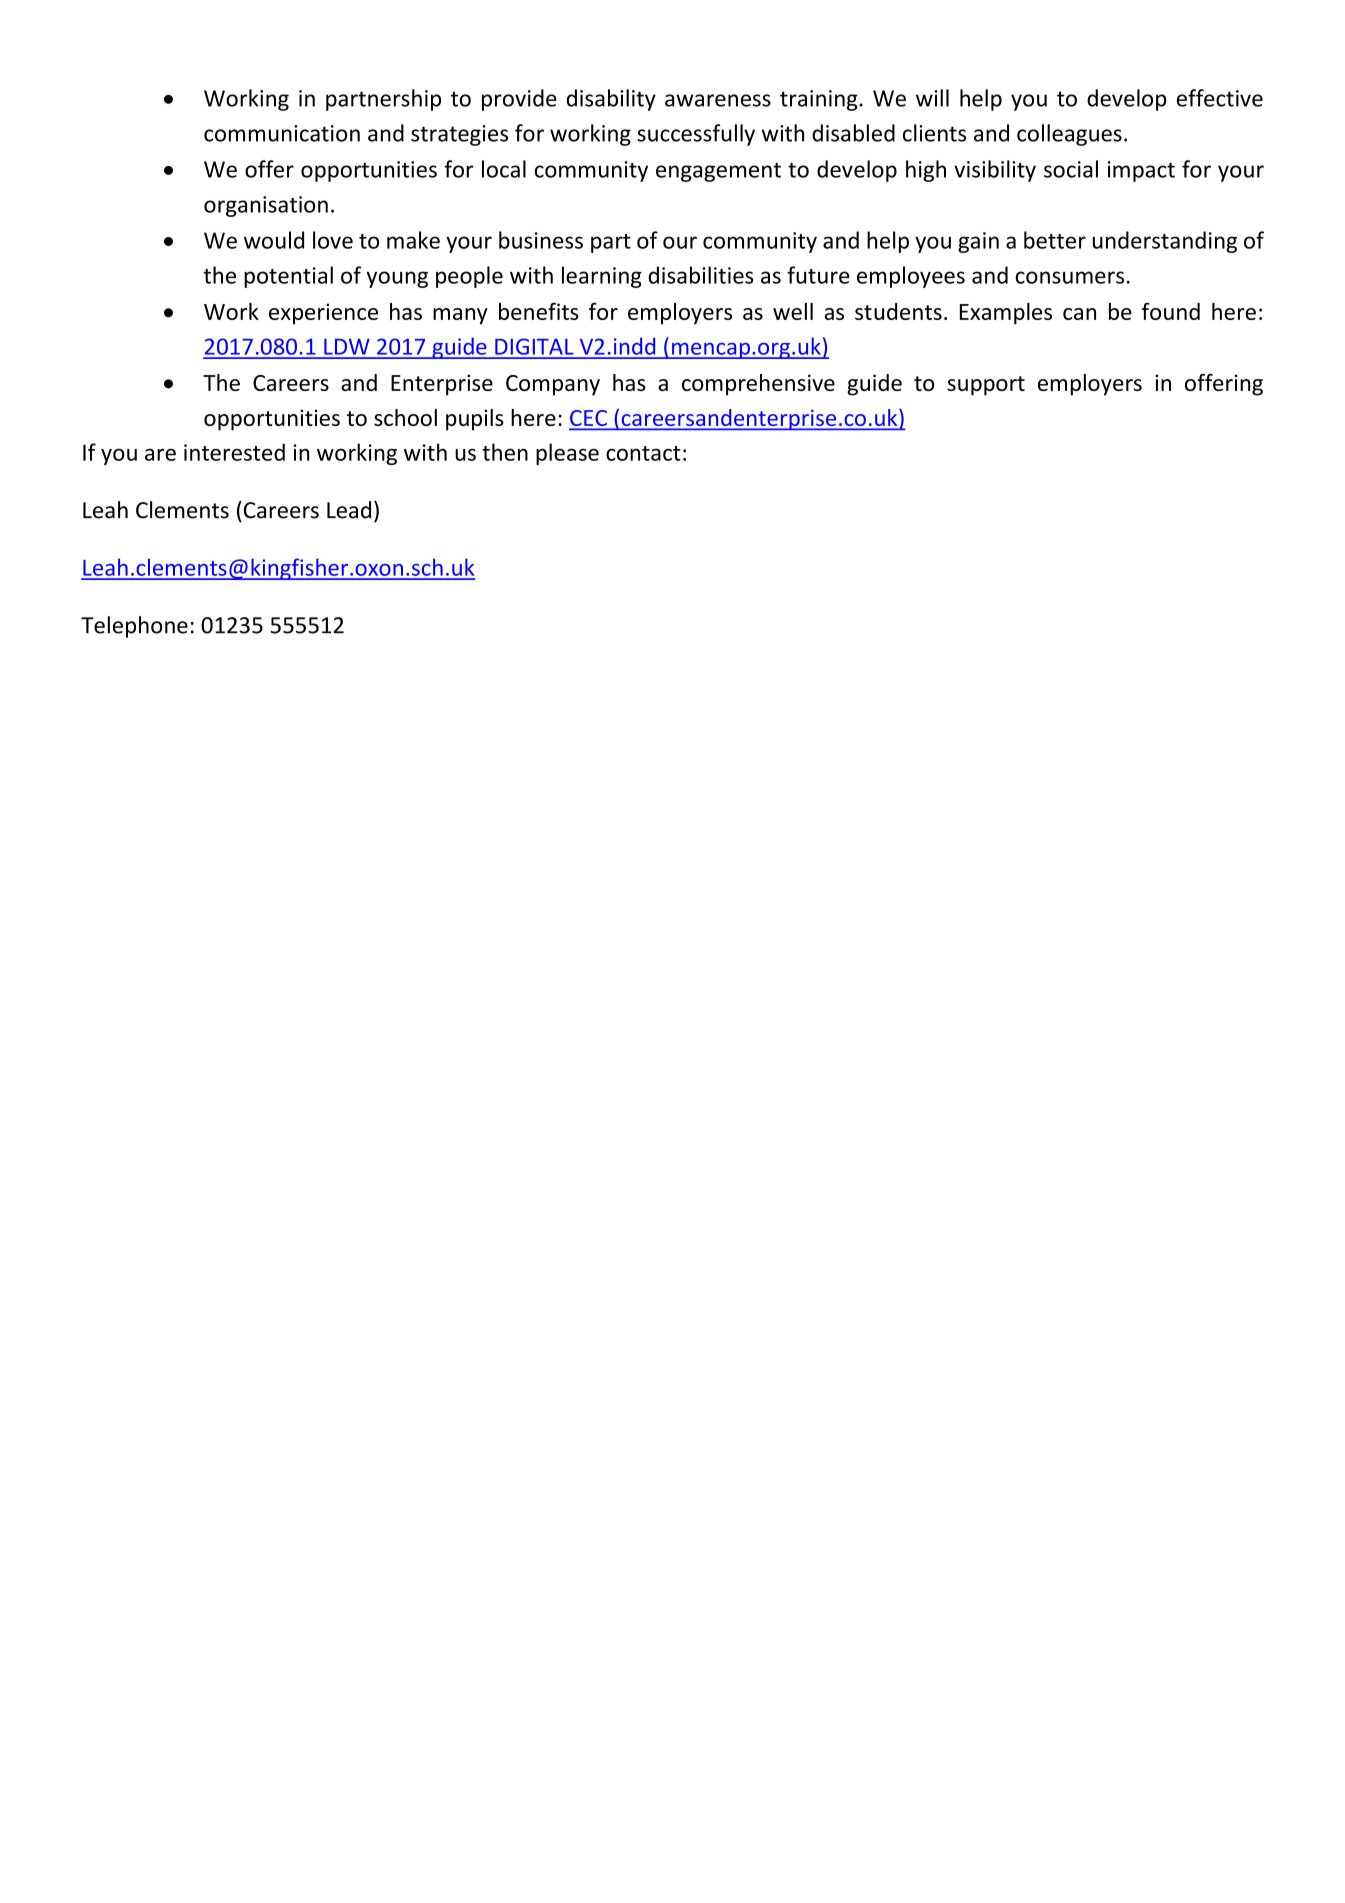 The image size is (1345, 1903). I want to click on colleagues, so click(1069, 135).
